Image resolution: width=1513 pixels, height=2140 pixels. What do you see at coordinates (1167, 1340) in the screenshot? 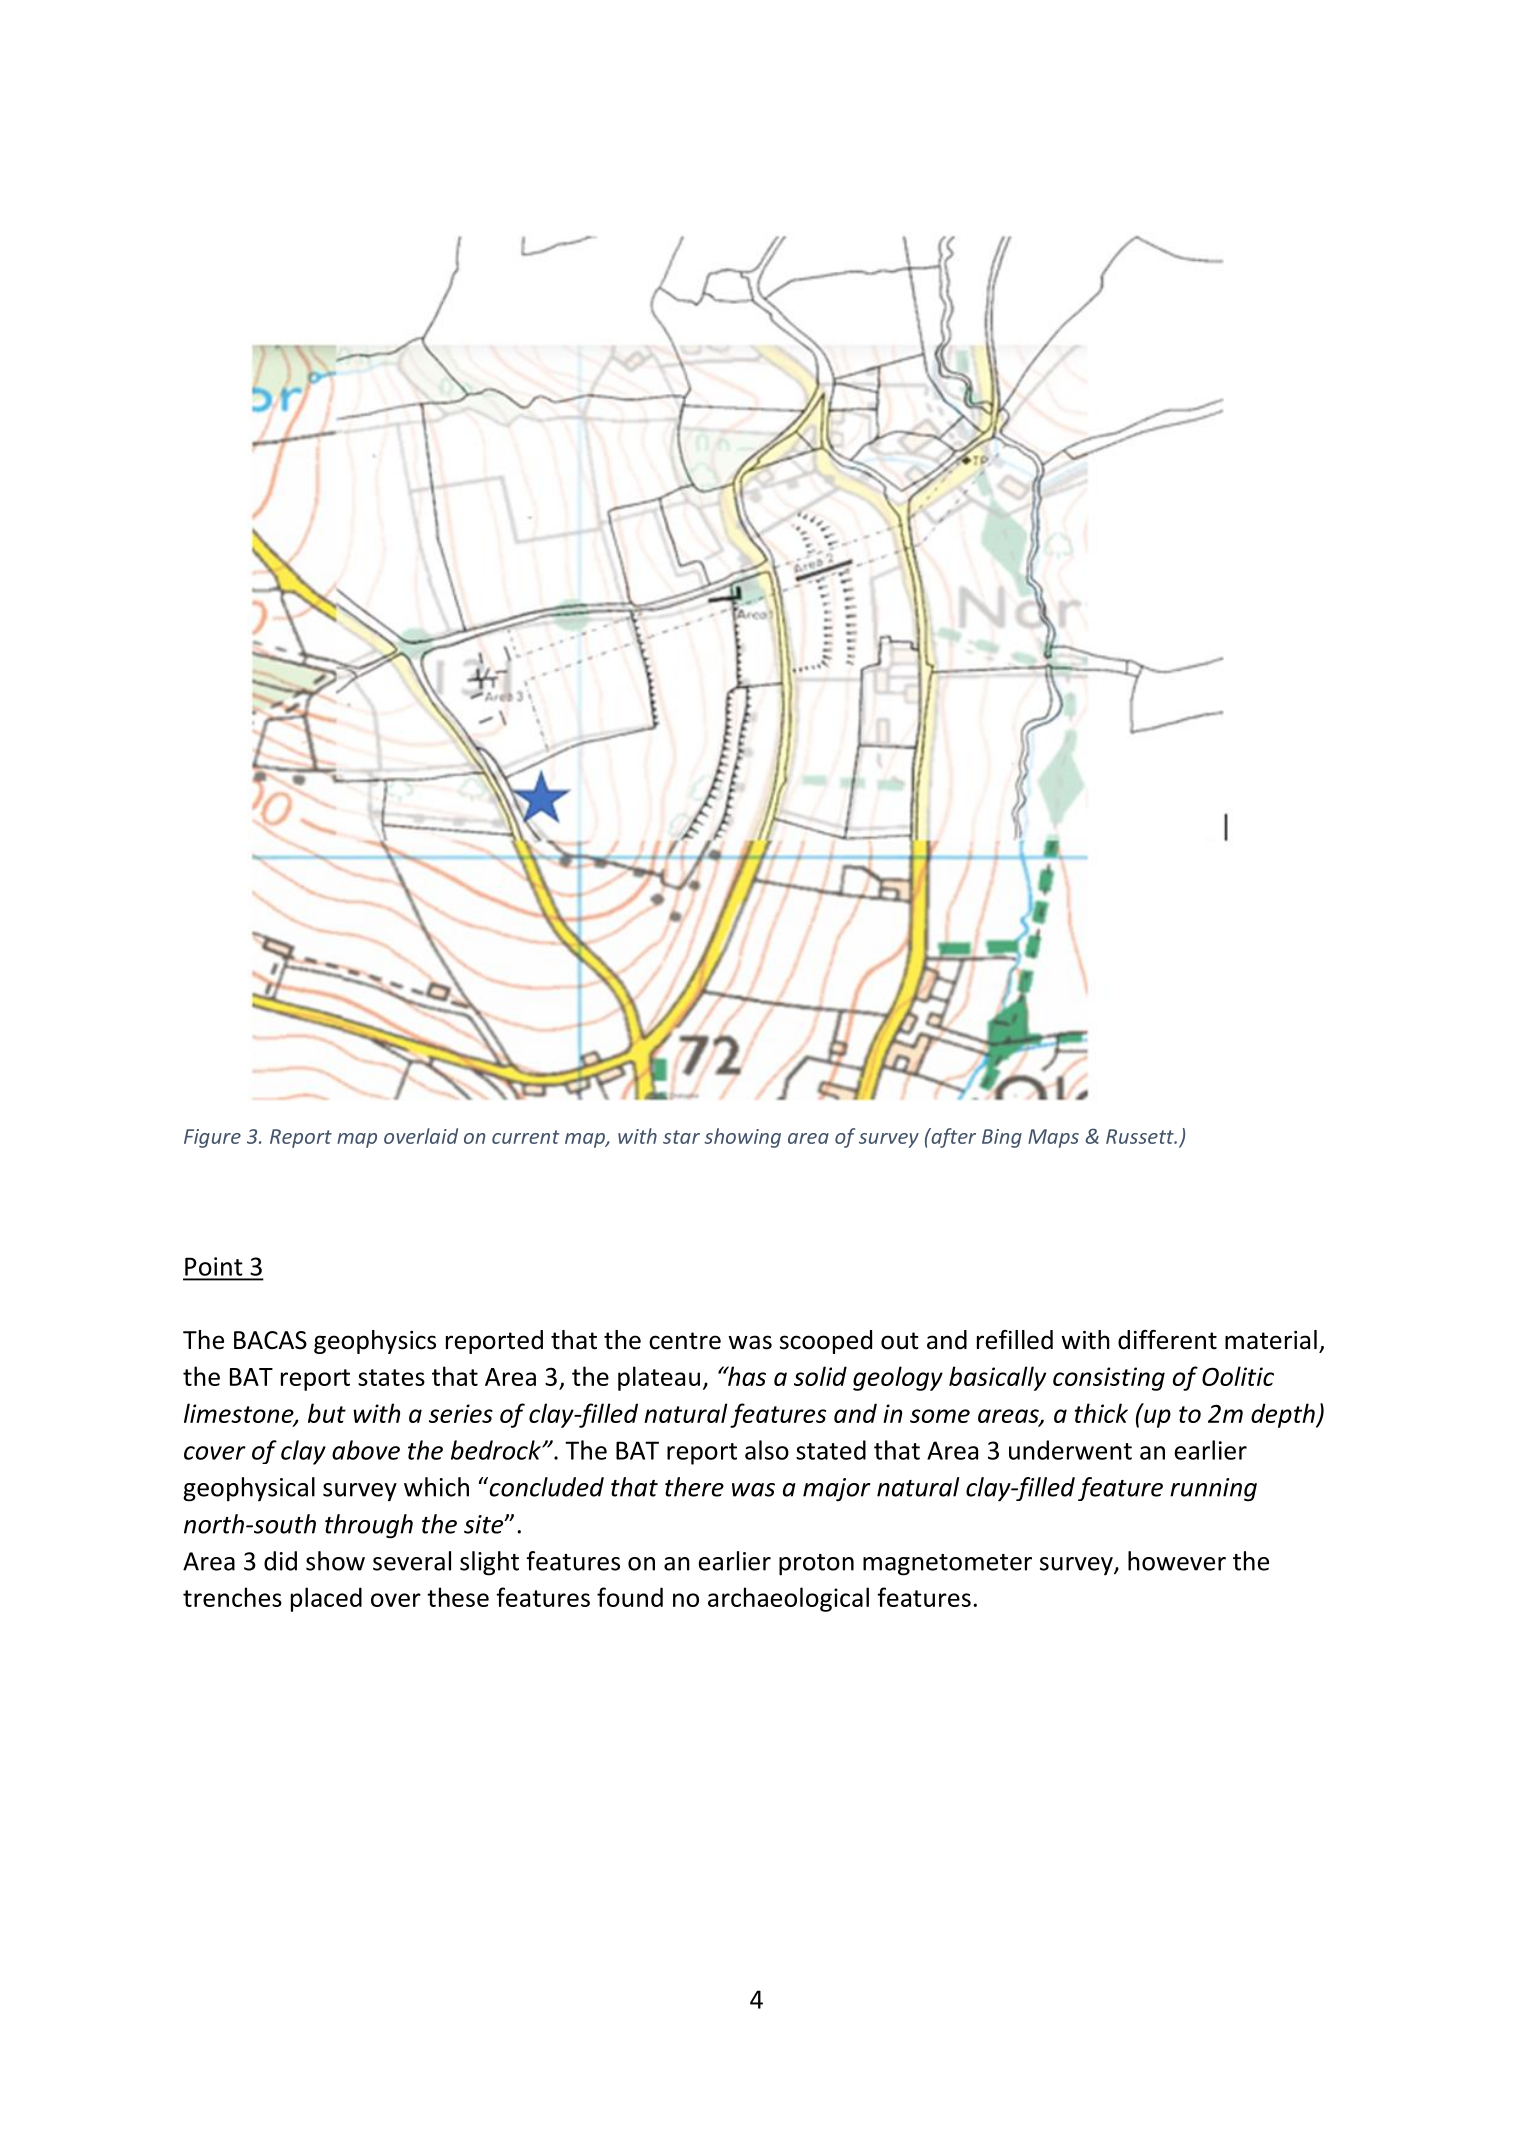
I see `different` at bounding box center [1167, 1340].
